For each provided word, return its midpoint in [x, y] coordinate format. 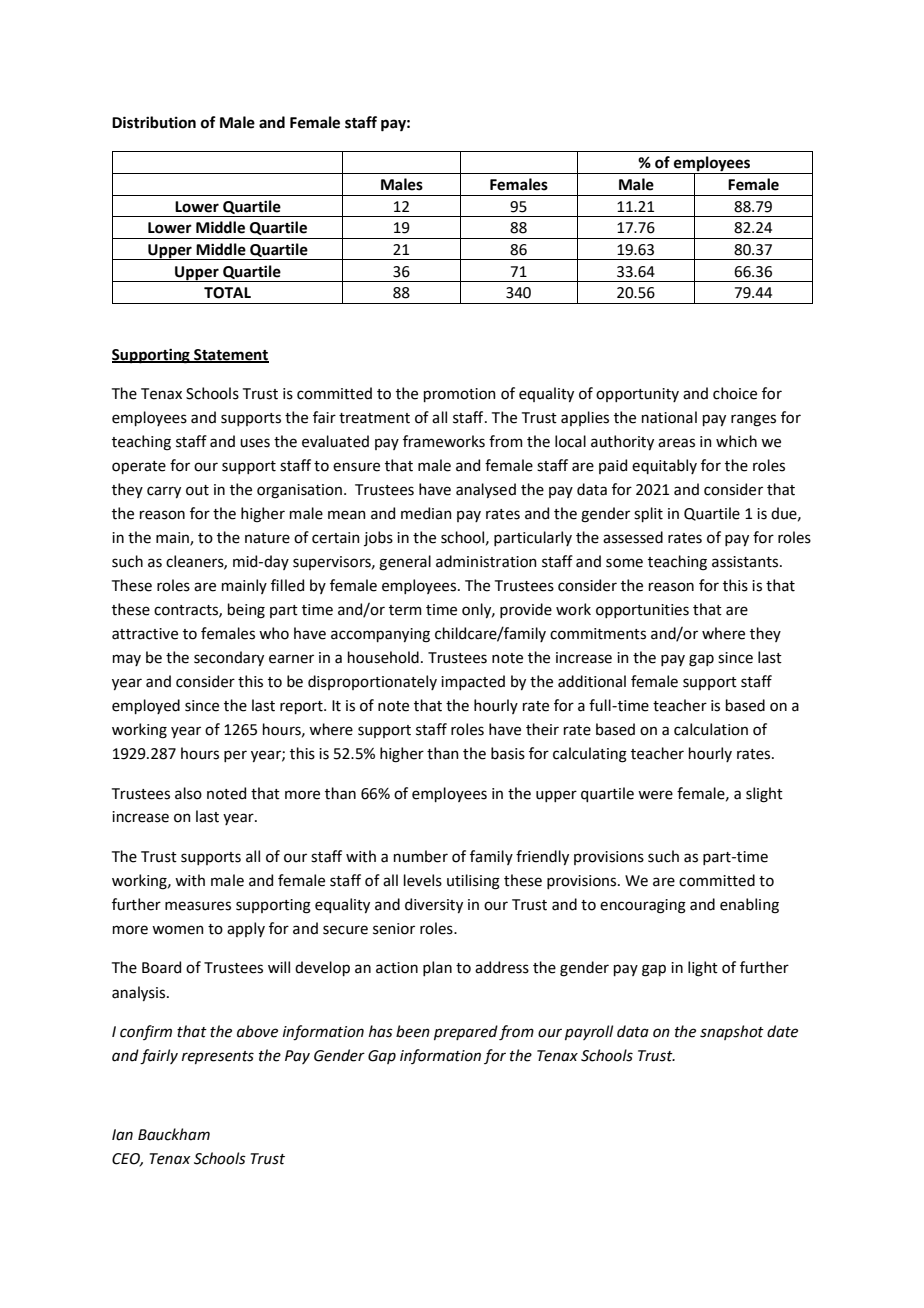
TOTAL [227, 293]
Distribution [154, 122]
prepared [466, 1032]
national [669, 417]
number [421, 856]
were [655, 795]
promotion [460, 395]
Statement [230, 355]
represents [218, 1057]
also [188, 793]
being [246, 611]
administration [486, 561]
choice [735, 393]
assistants [746, 562]
